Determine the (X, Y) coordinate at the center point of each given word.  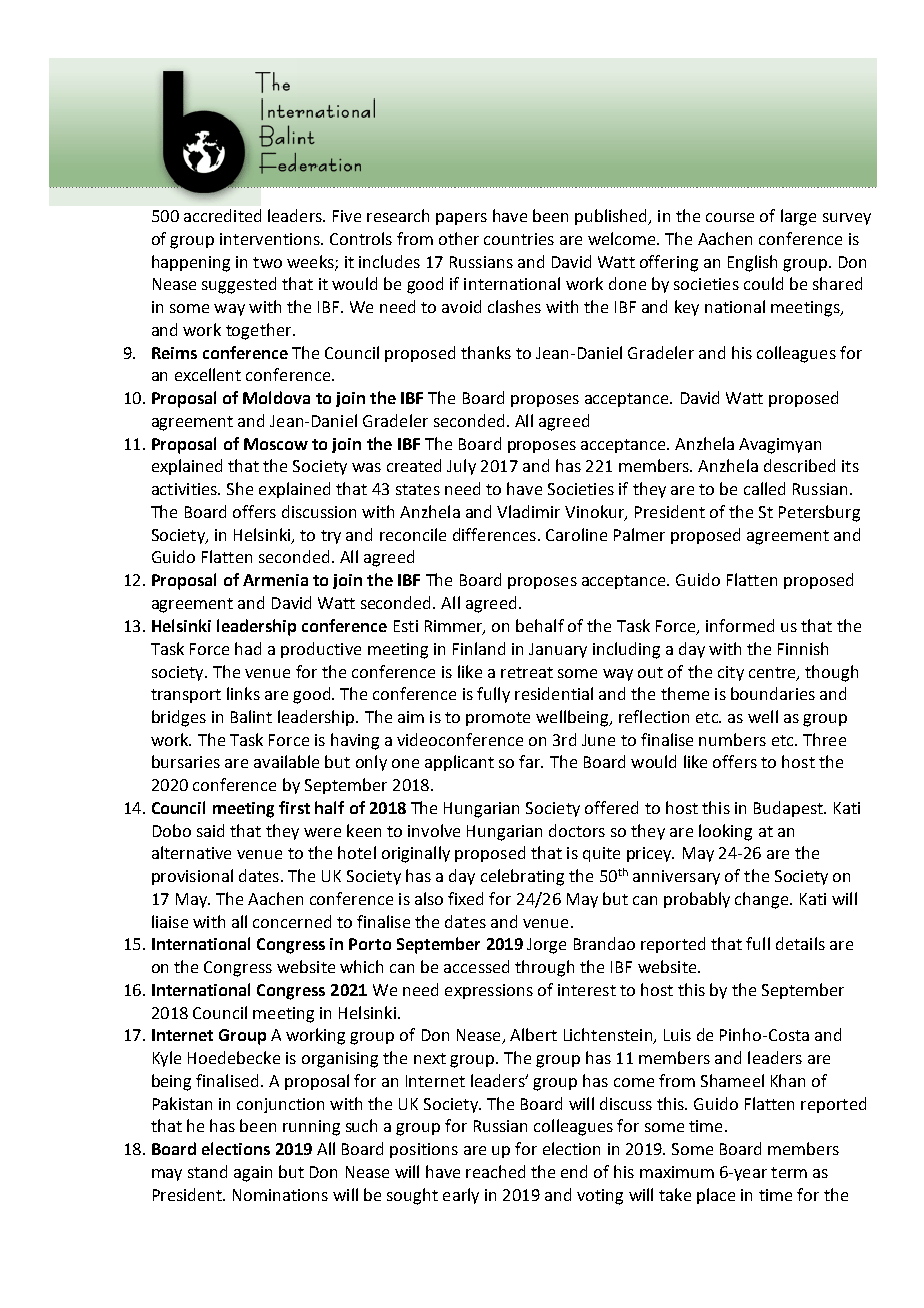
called (764, 488)
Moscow (276, 444)
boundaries (773, 693)
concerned (292, 921)
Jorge (546, 946)
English (752, 263)
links (243, 693)
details (800, 943)
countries (519, 239)
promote (498, 719)
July (461, 467)
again (253, 1174)
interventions (271, 239)
